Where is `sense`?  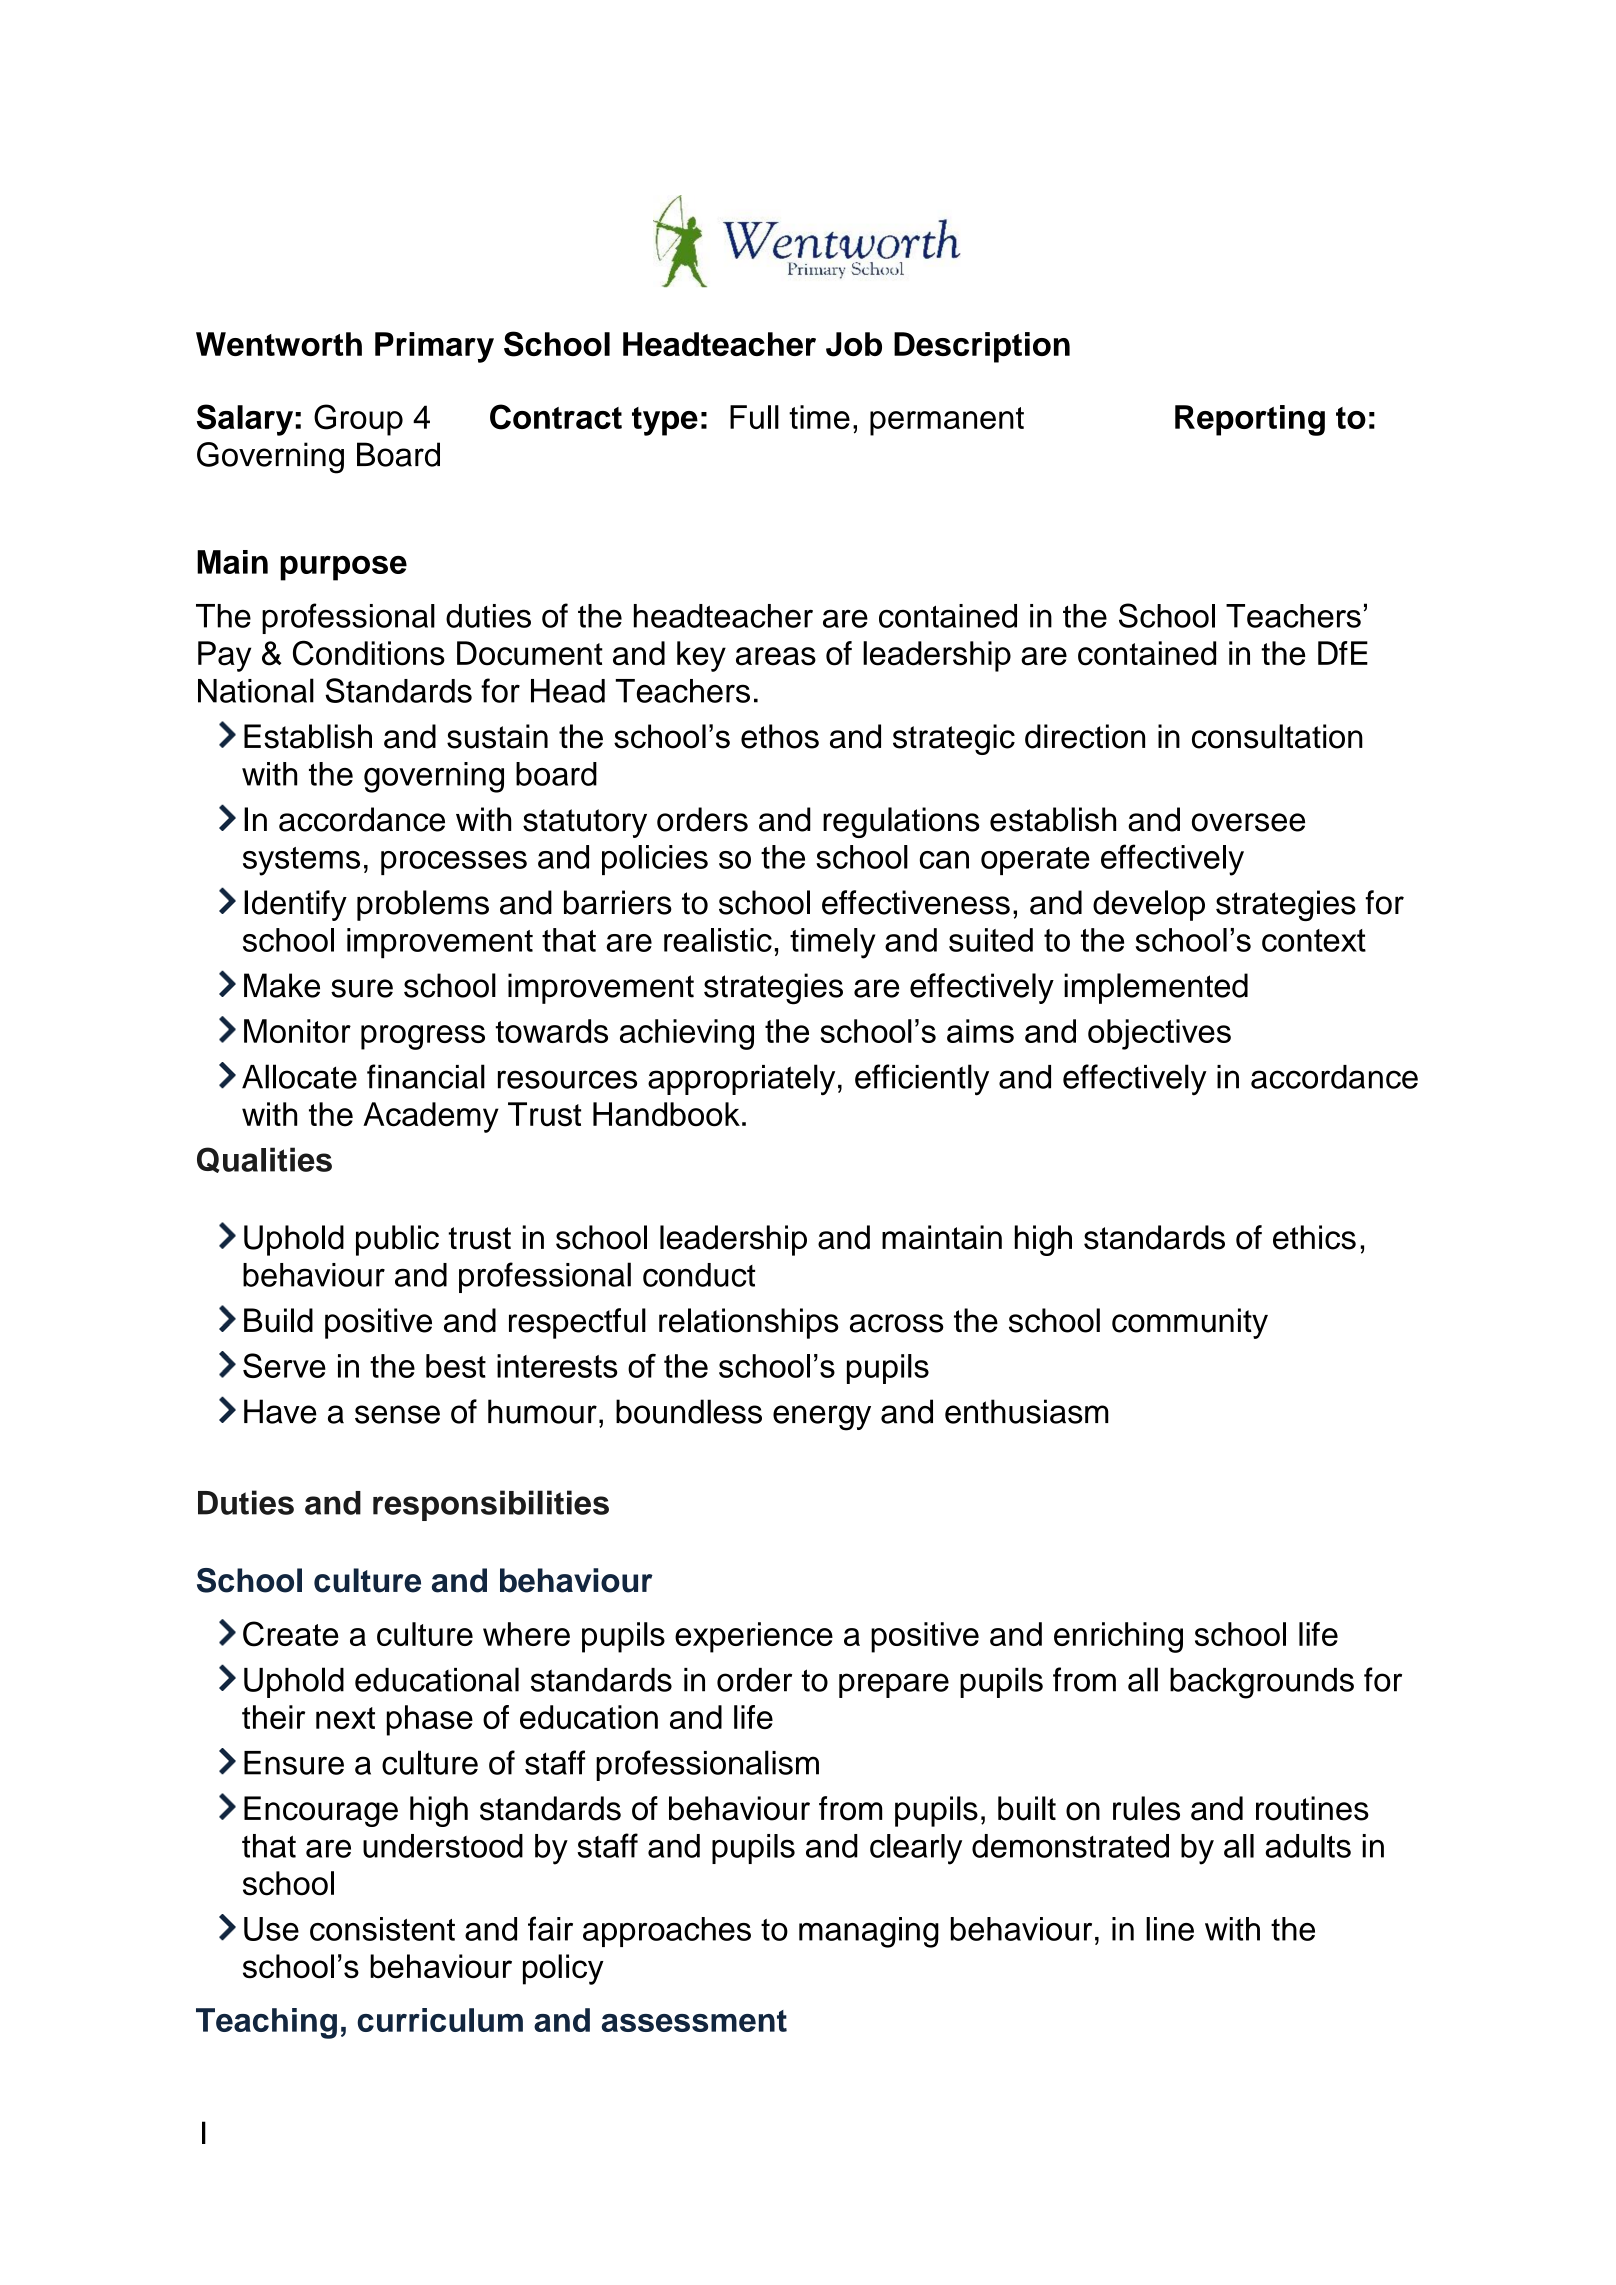
sense is located at coordinates (397, 1414).
